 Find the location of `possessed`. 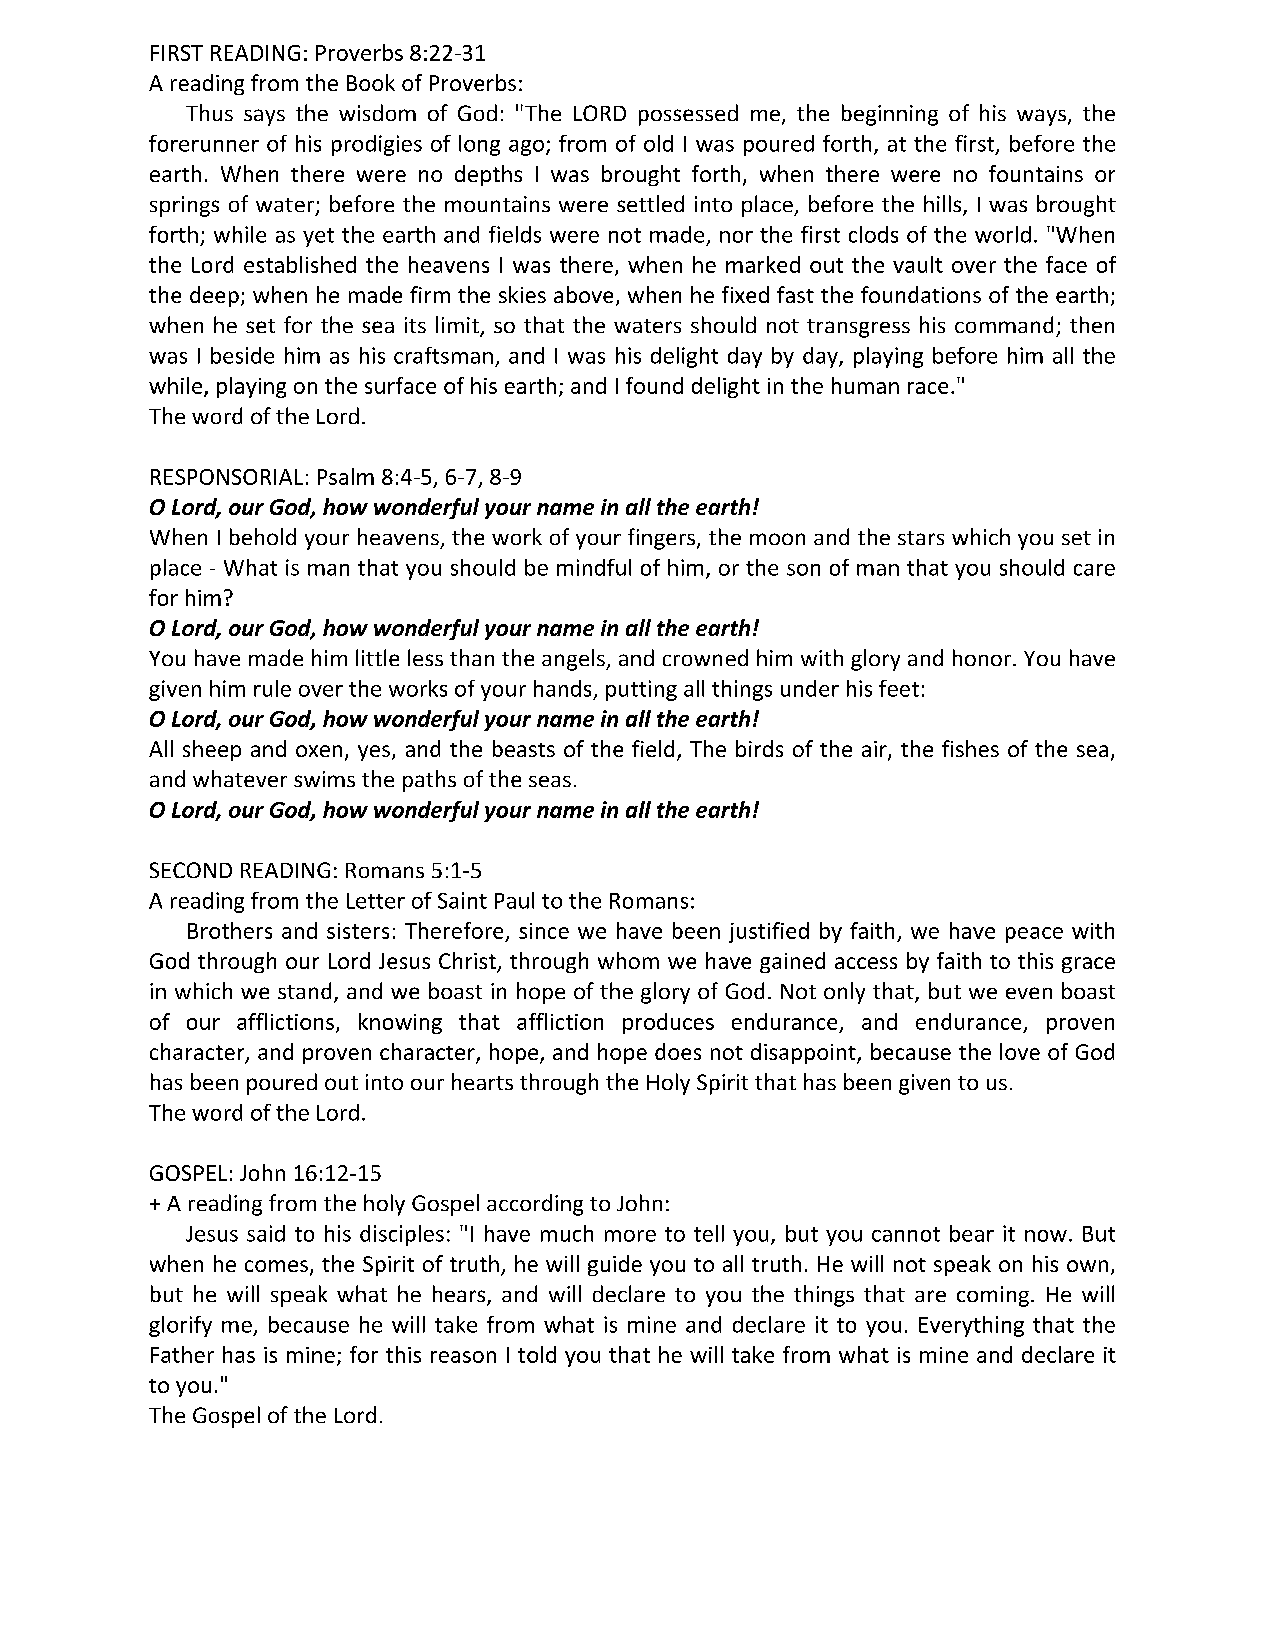

possessed is located at coordinates (688, 115).
